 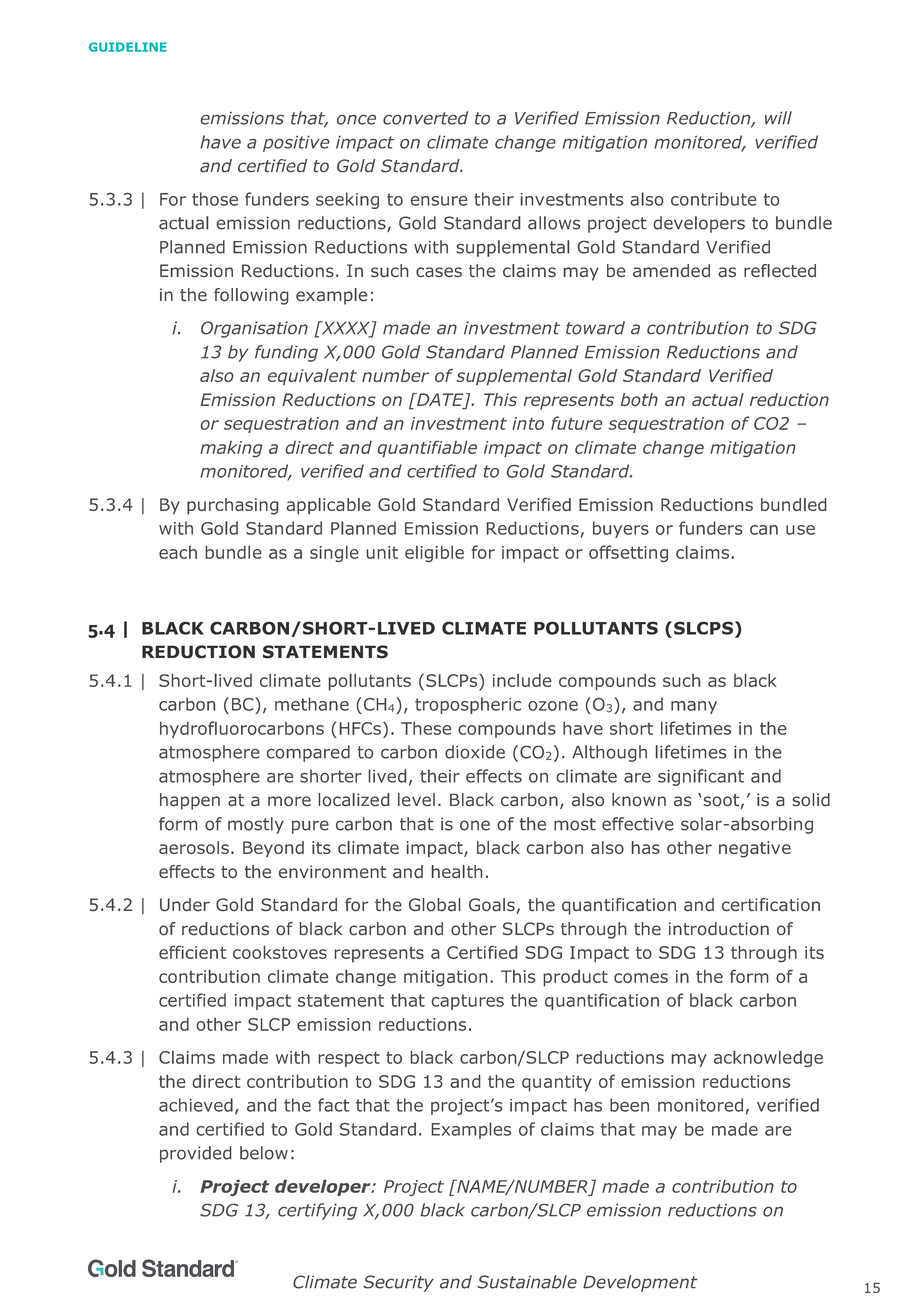 What do you see at coordinates (778, 118) in the screenshot?
I see `will` at bounding box center [778, 118].
